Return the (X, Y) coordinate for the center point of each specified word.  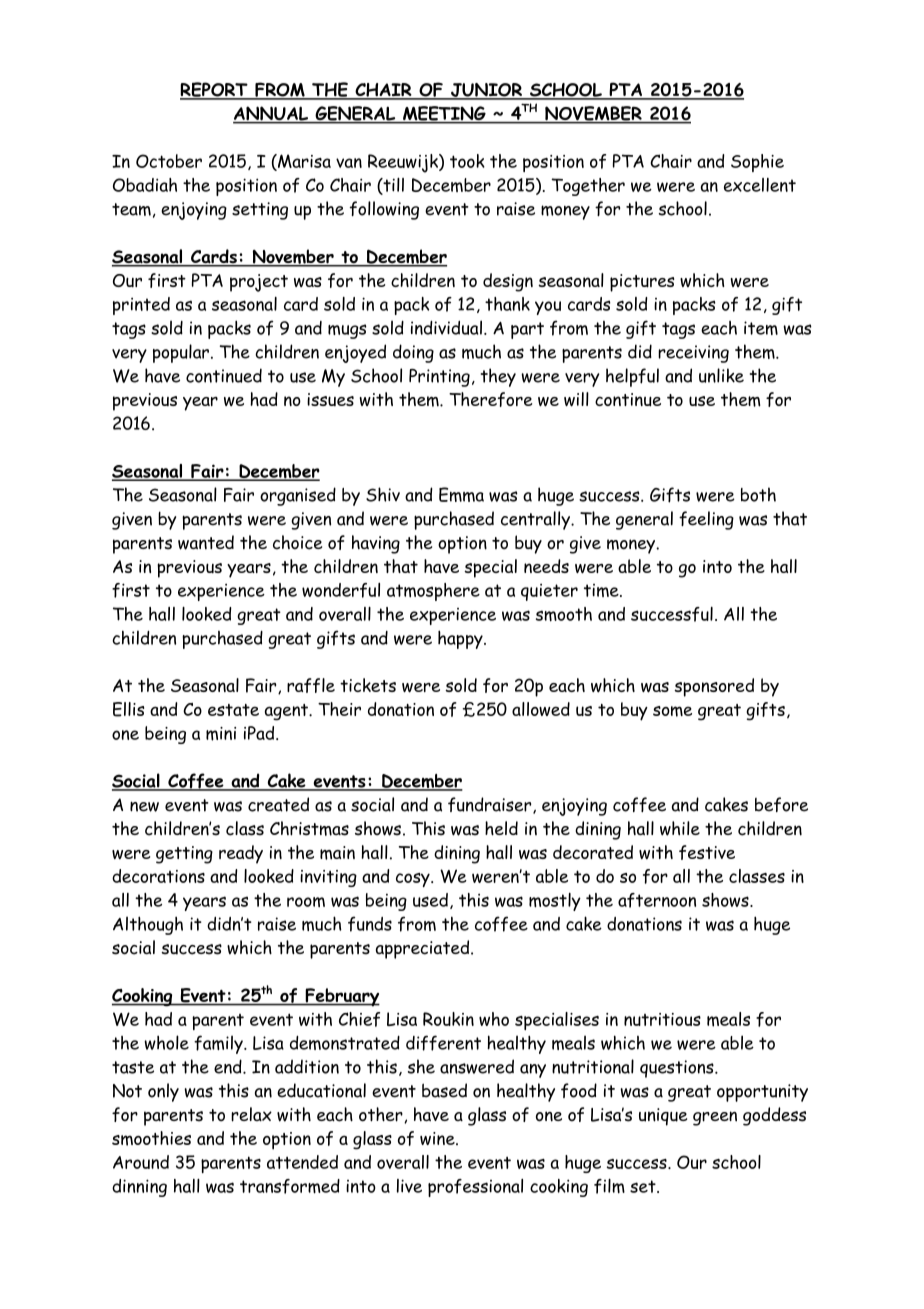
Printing (439, 378)
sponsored (714, 687)
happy (461, 639)
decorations (158, 876)
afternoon (657, 900)
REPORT (215, 90)
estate (233, 710)
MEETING (444, 114)
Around (141, 1162)
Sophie (757, 163)
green (715, 1118)
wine (438, 1138)
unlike (721, 375)
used (430, 900)
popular (181, 353)
